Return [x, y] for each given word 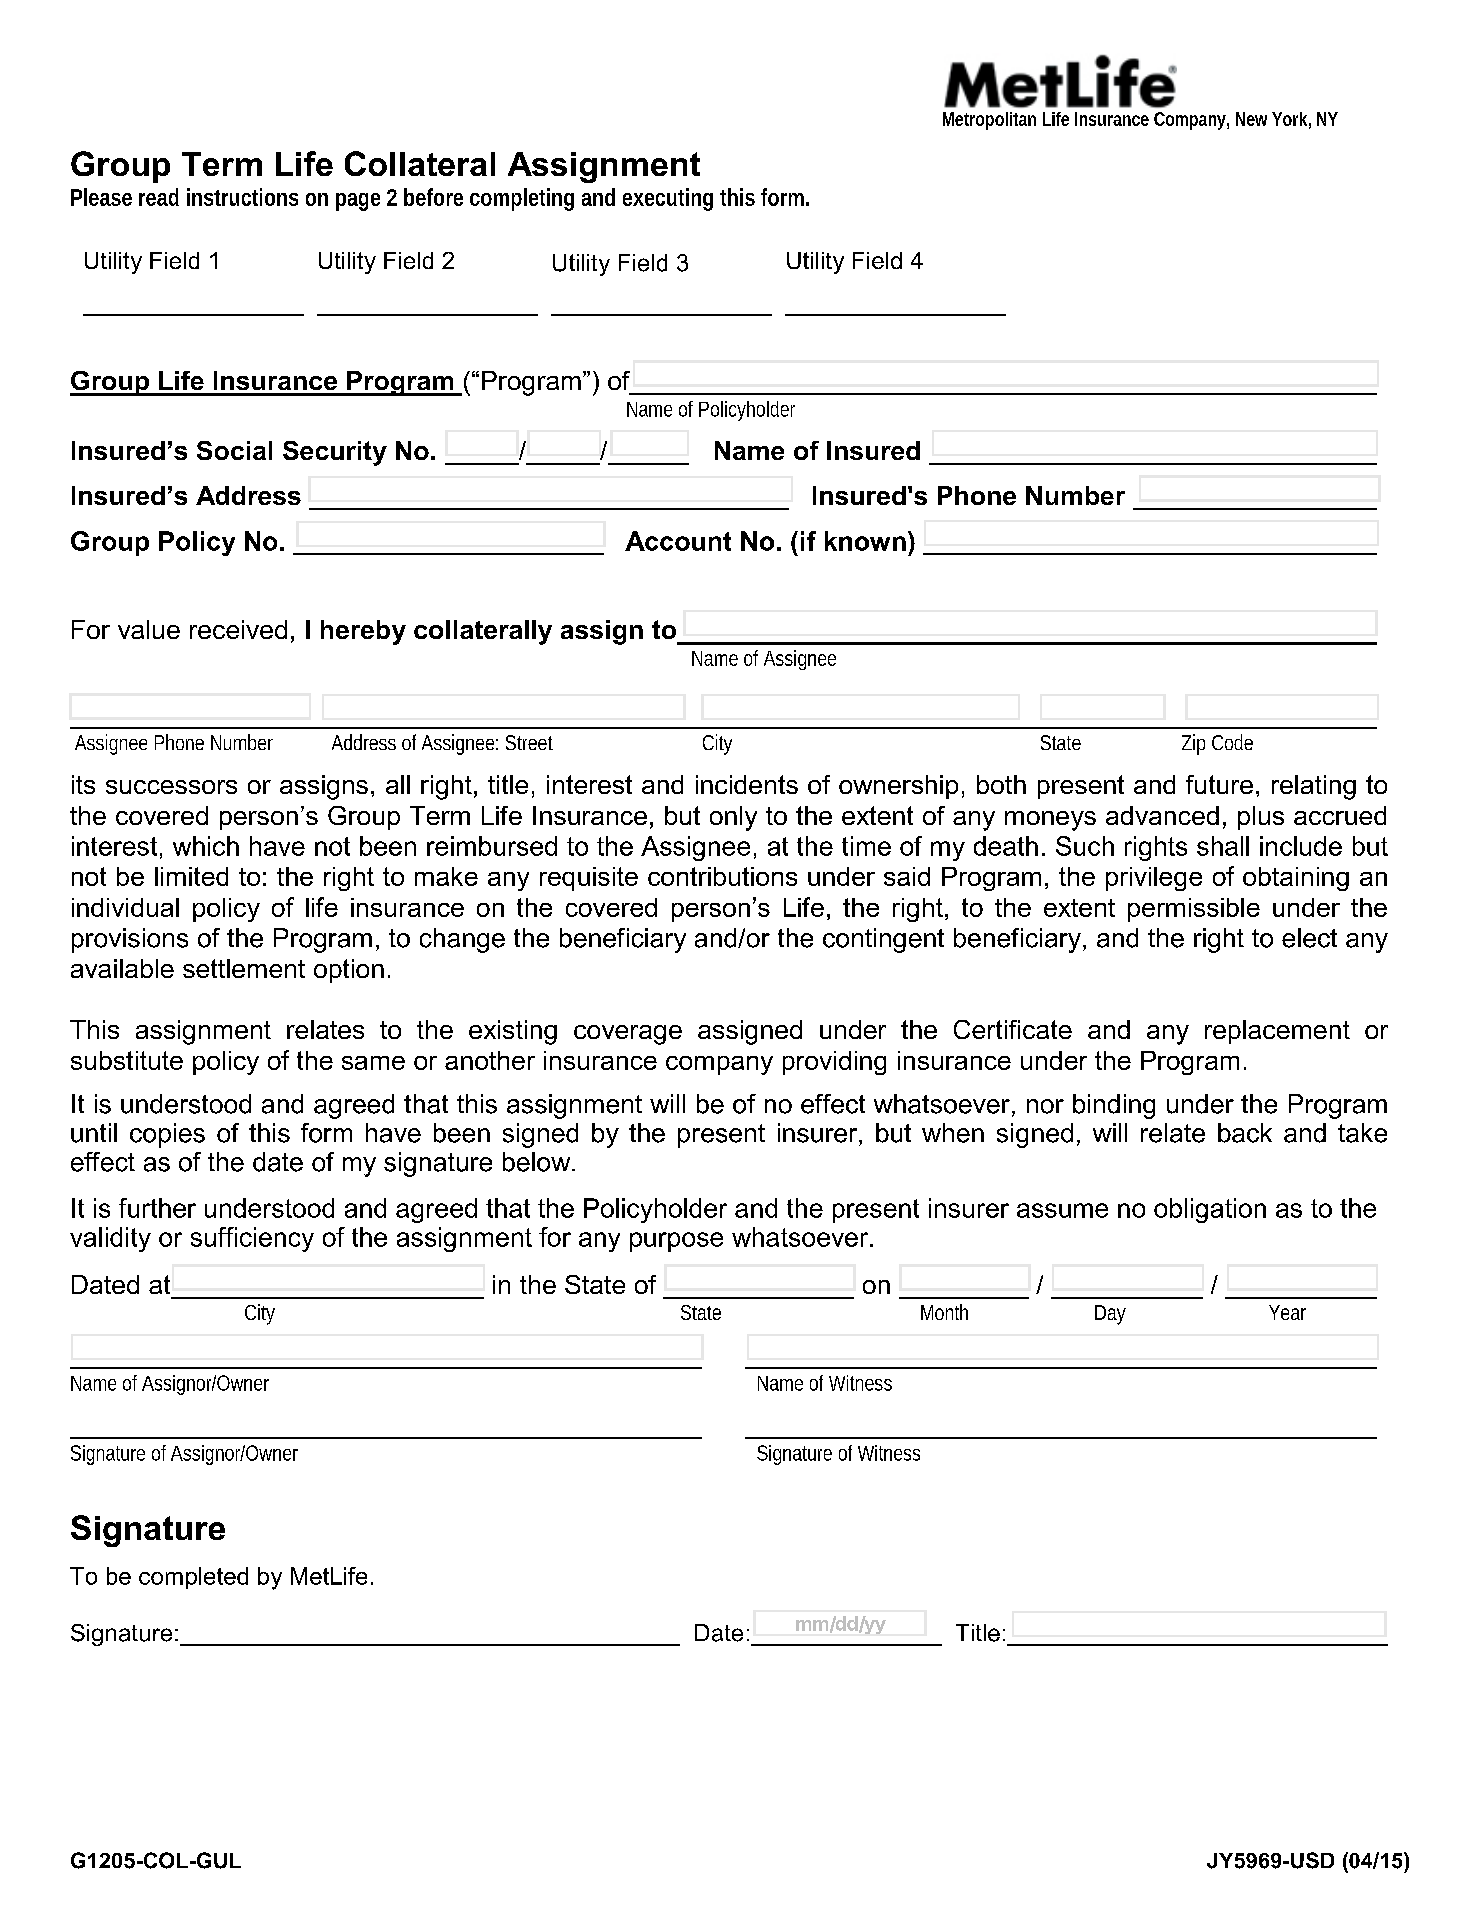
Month [944, 1312]
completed [193, 1578]
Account [678, 541]
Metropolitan [989, 121]
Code [1232, 742]
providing [834, 1063]
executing [668, 199]
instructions [242, 197]
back [1245, 1133]
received [238, 629]
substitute [127, 1060]
